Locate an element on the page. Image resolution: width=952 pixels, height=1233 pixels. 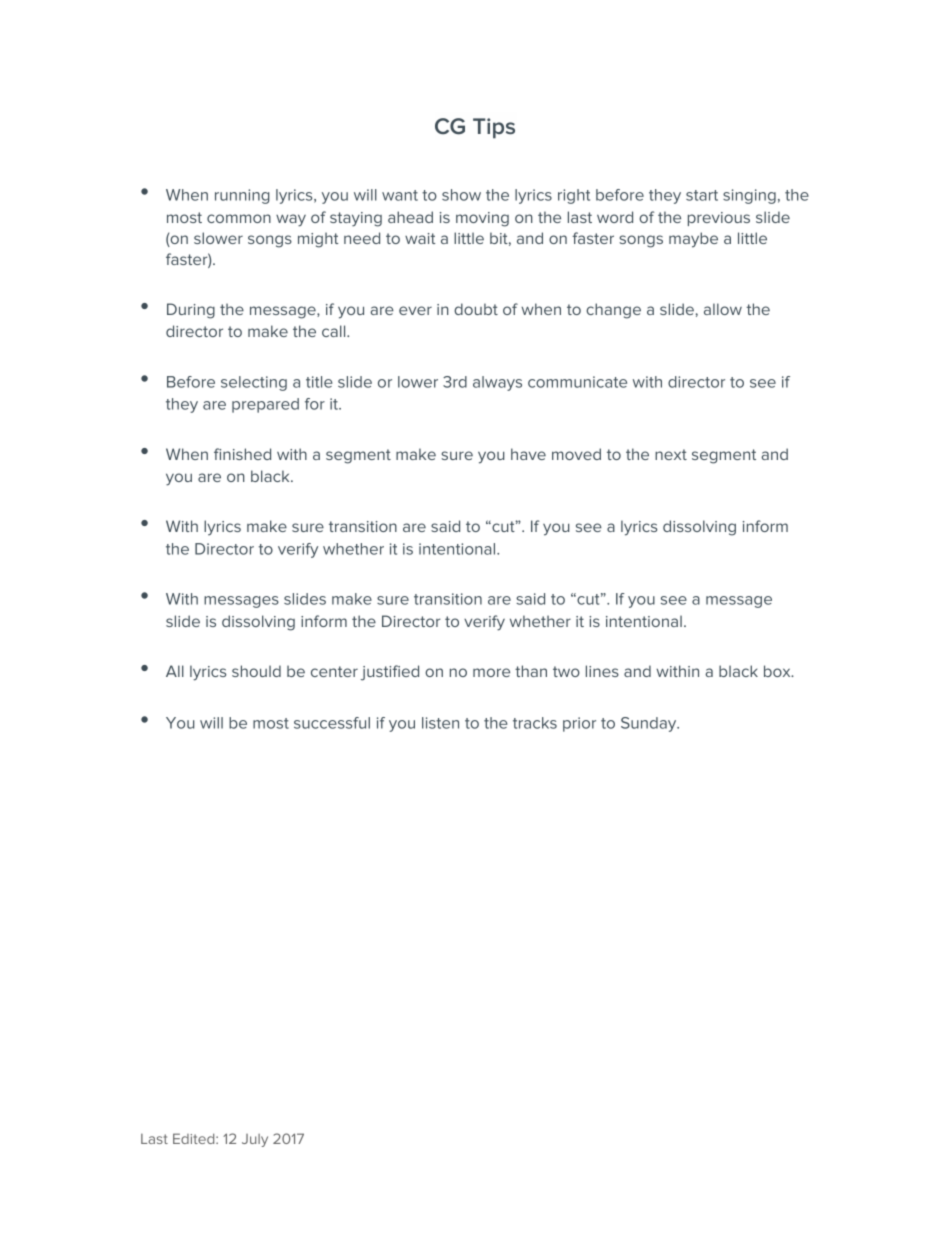
July is located at coordinates (255, 1140).
